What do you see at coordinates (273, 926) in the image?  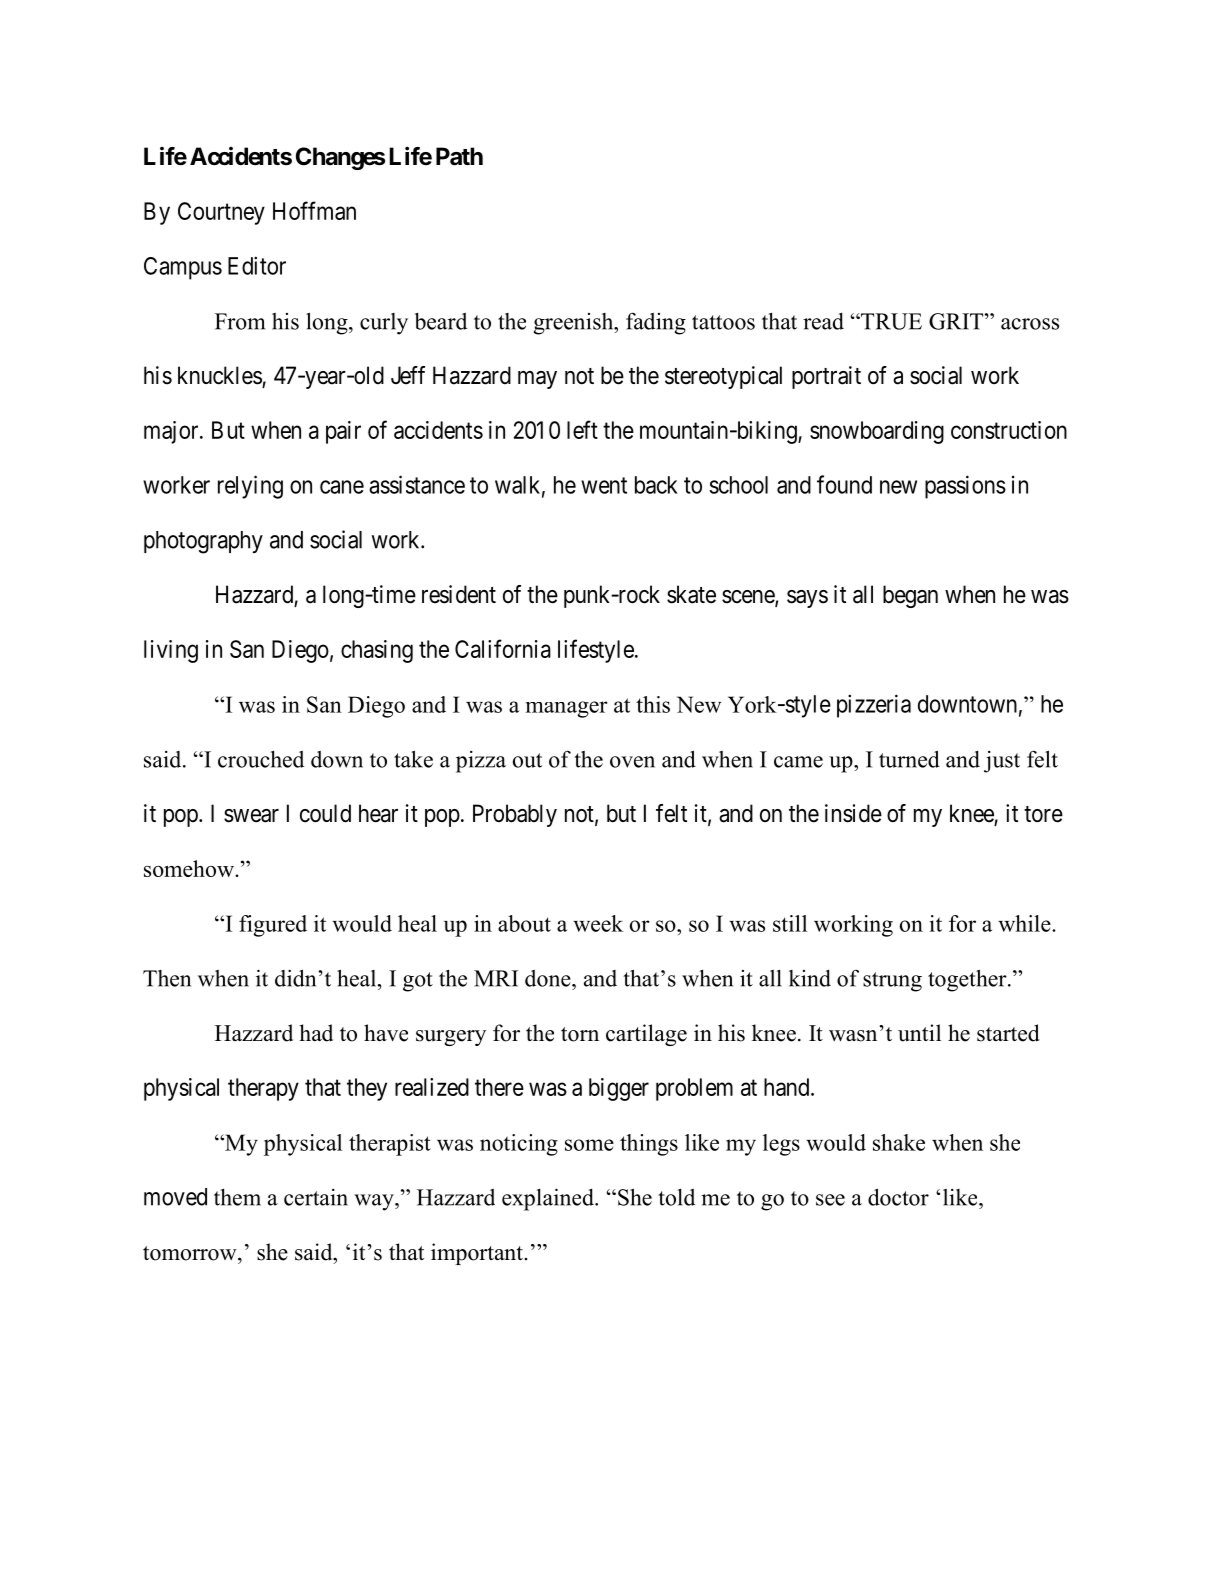 I see `figured` at bounding box center [273, 926].
